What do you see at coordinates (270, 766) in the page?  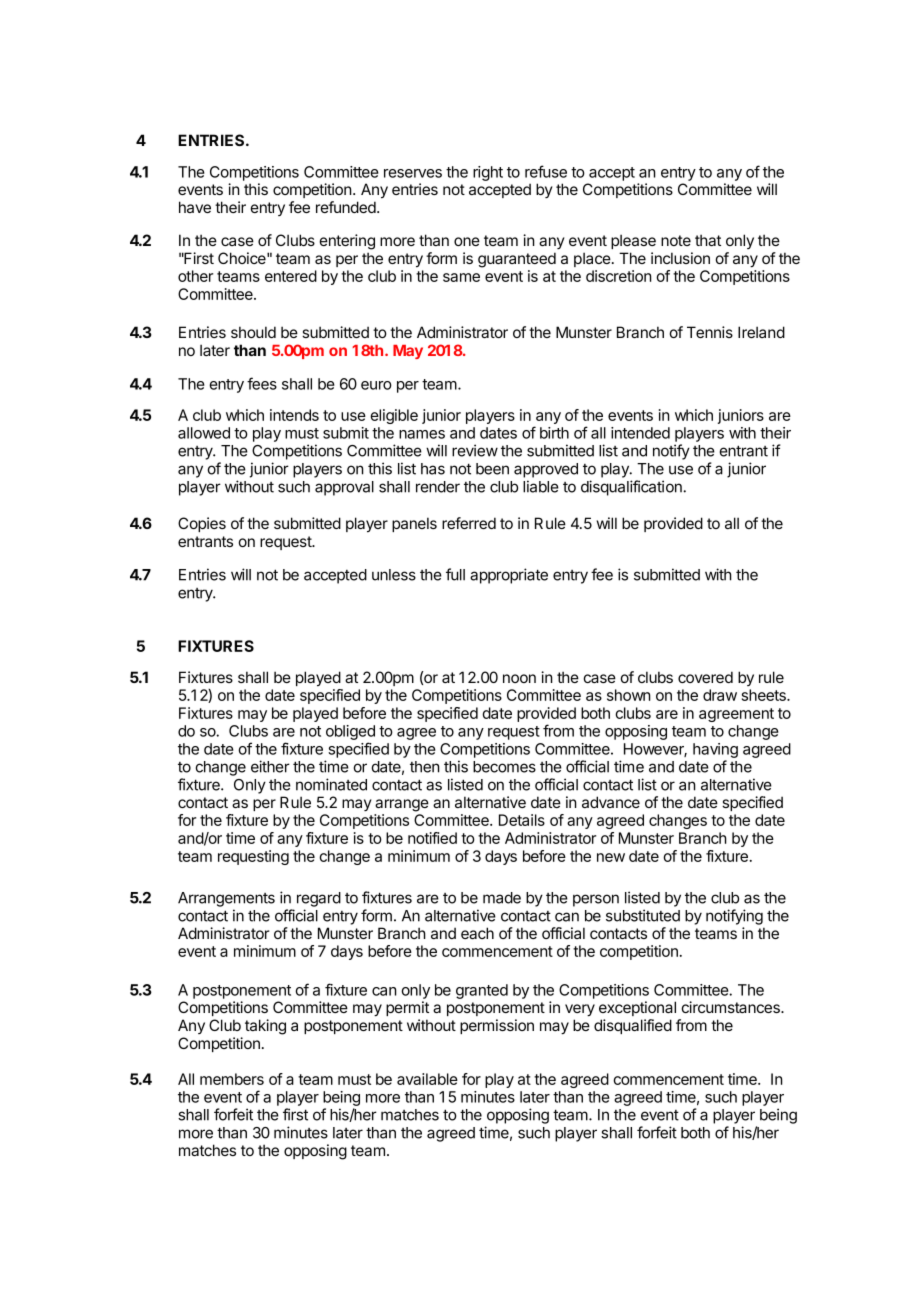 I see `either` at bounding box center [270, 766].
